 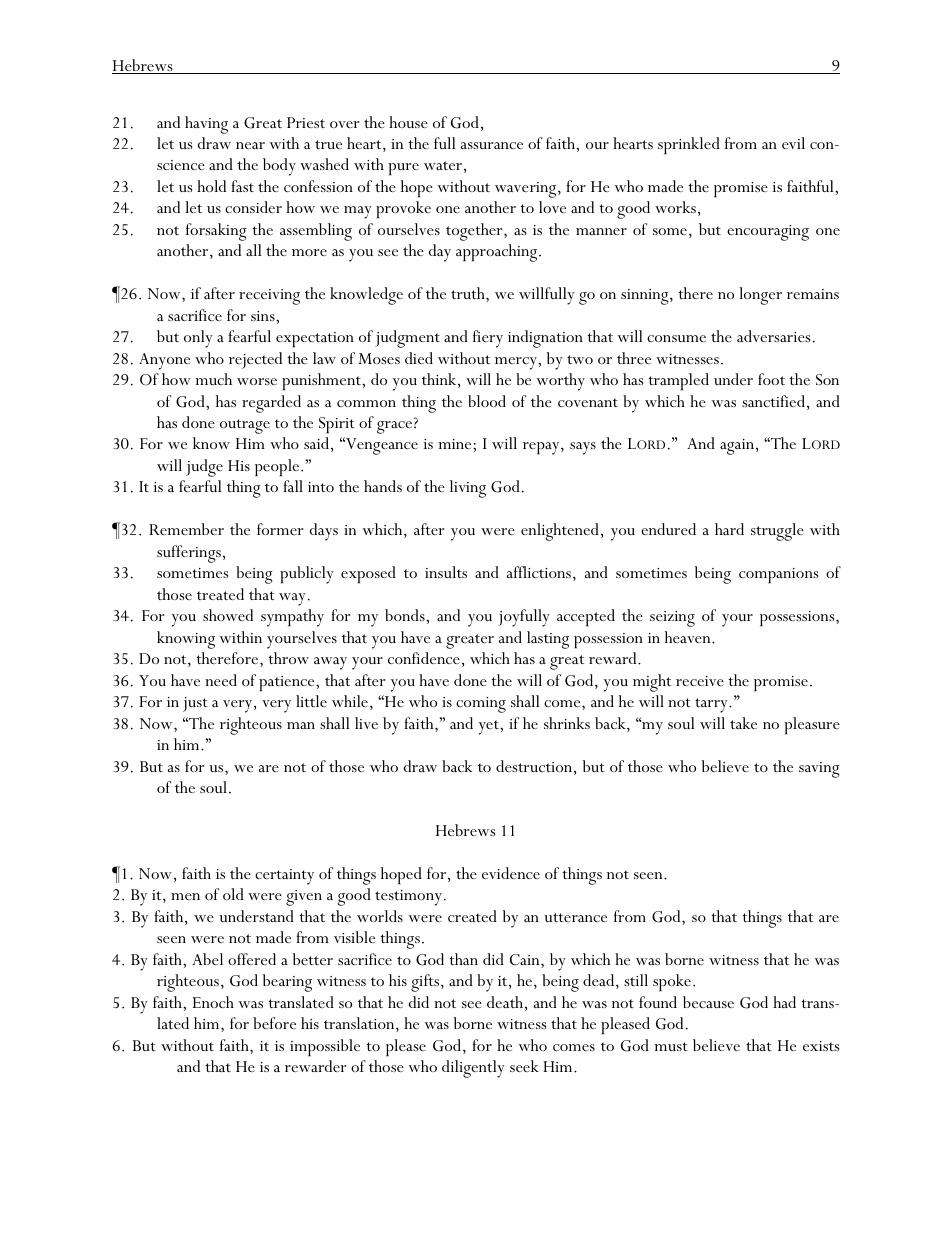 I want to click on companions, so click(x=778, y=575).
